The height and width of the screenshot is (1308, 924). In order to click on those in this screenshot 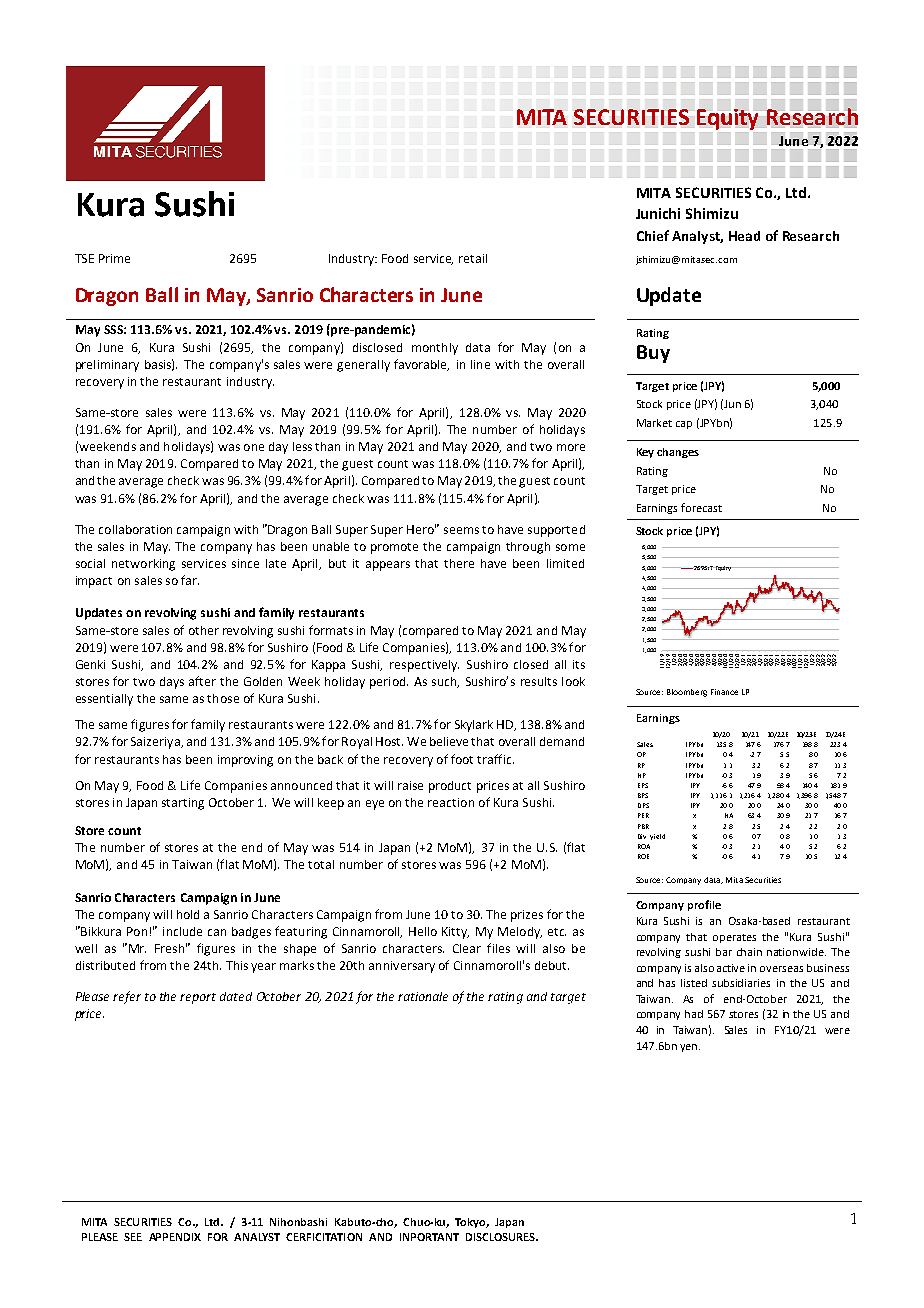, I will do `click(223, 698)`.
